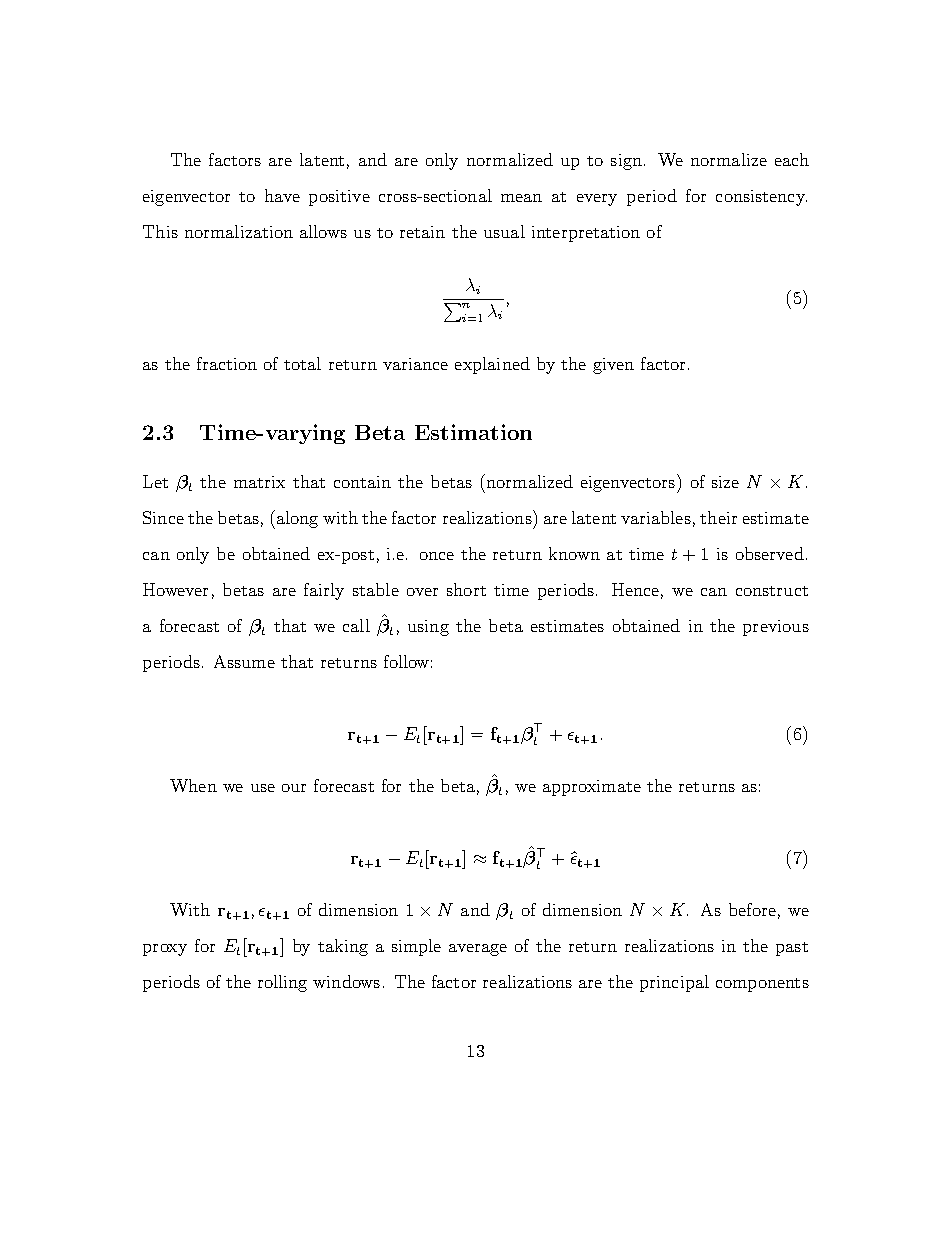 The width and height of the screenshot is (952, 1233). I want to click on mean, so click(521, 198).
